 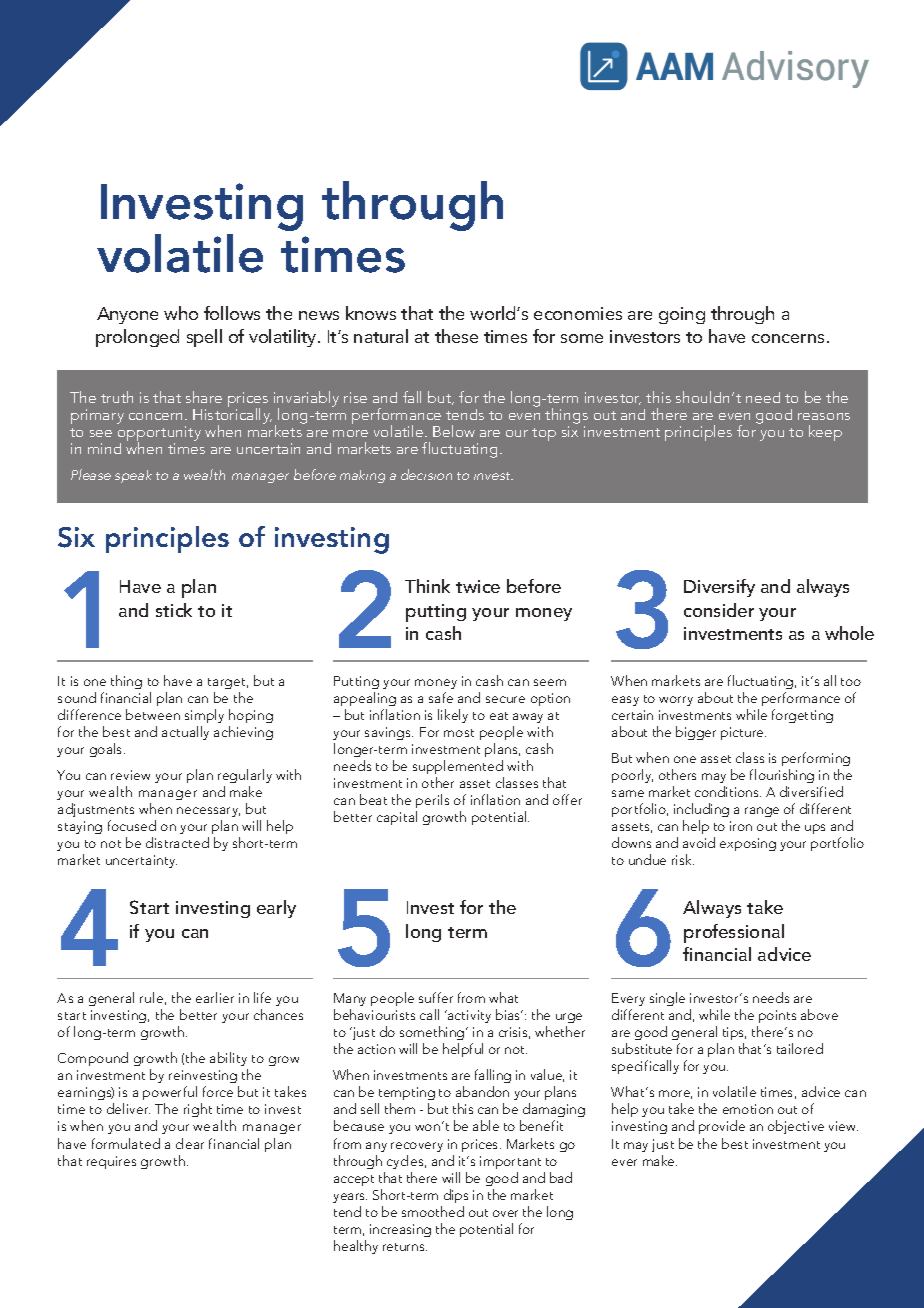 What do you see at coordinates (458, 767) in the screenshot?
I see `supplemented` at bounding box center [458, 767].
